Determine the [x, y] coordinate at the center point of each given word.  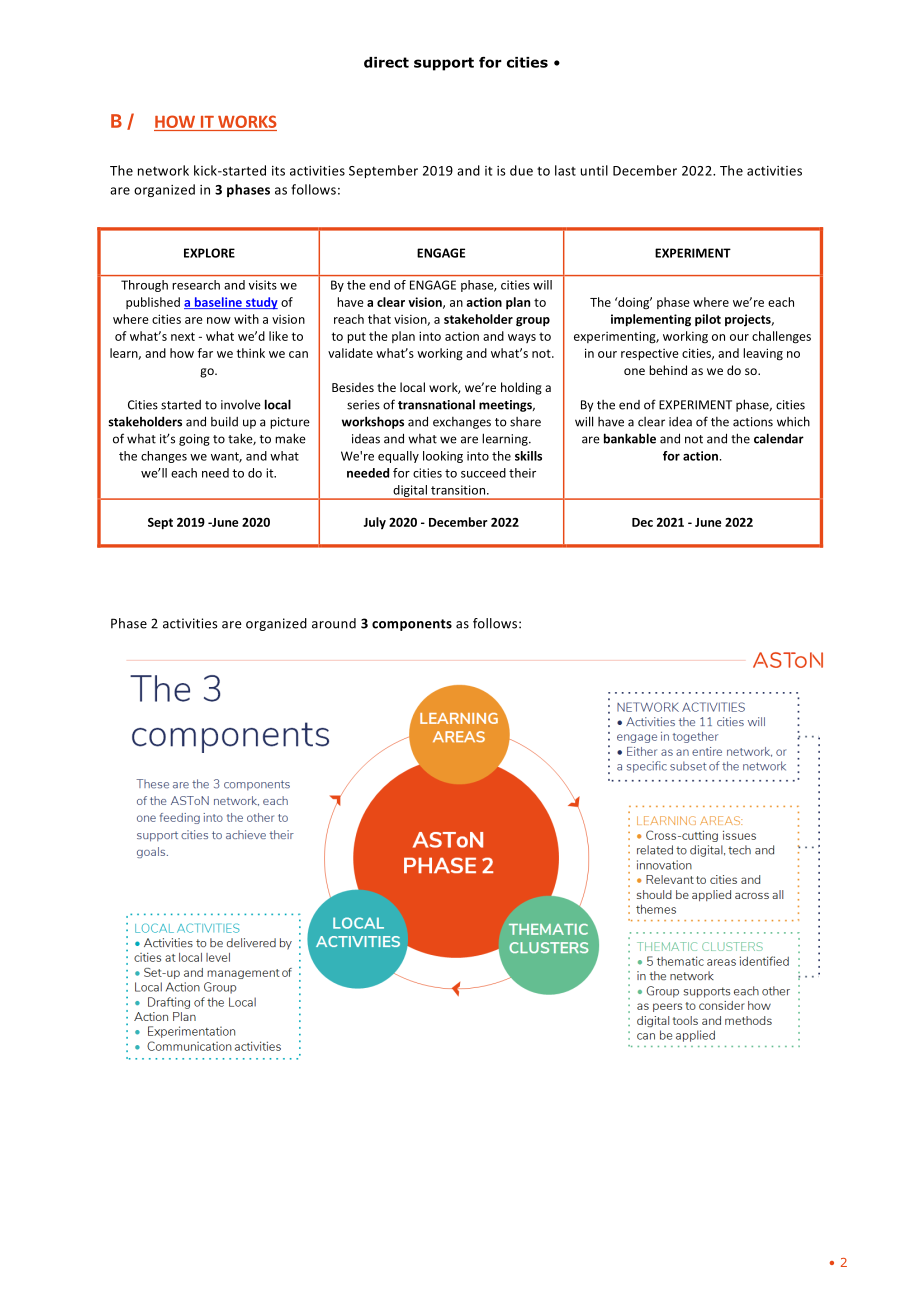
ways [522, 338]
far [205, 353]
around [334, 623]
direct [386, 62]
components [412, 625]
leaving [763, 354]
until [594, 170]
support [444, 64]
